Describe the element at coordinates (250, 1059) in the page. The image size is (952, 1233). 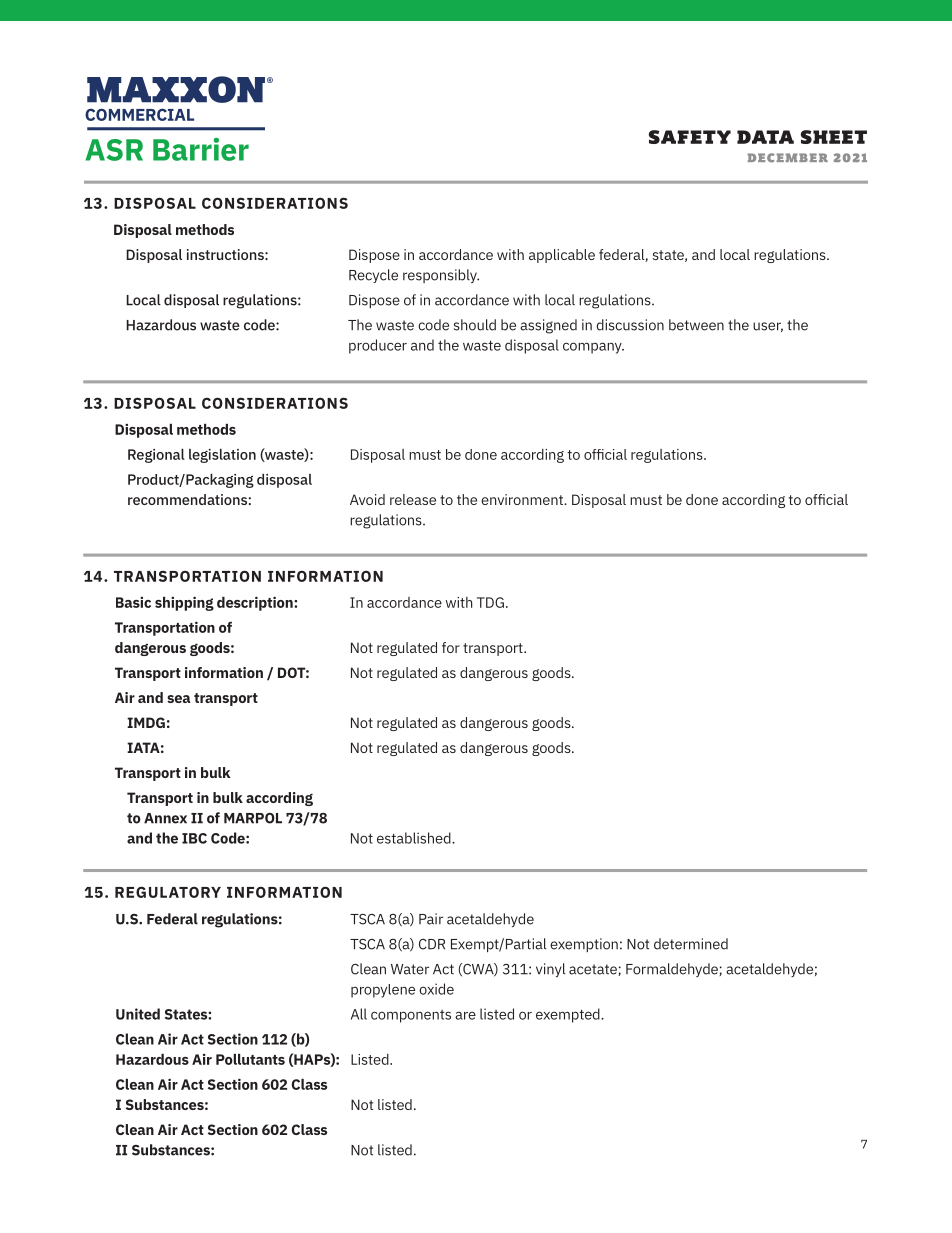
I see `Pollutants` at that location.
